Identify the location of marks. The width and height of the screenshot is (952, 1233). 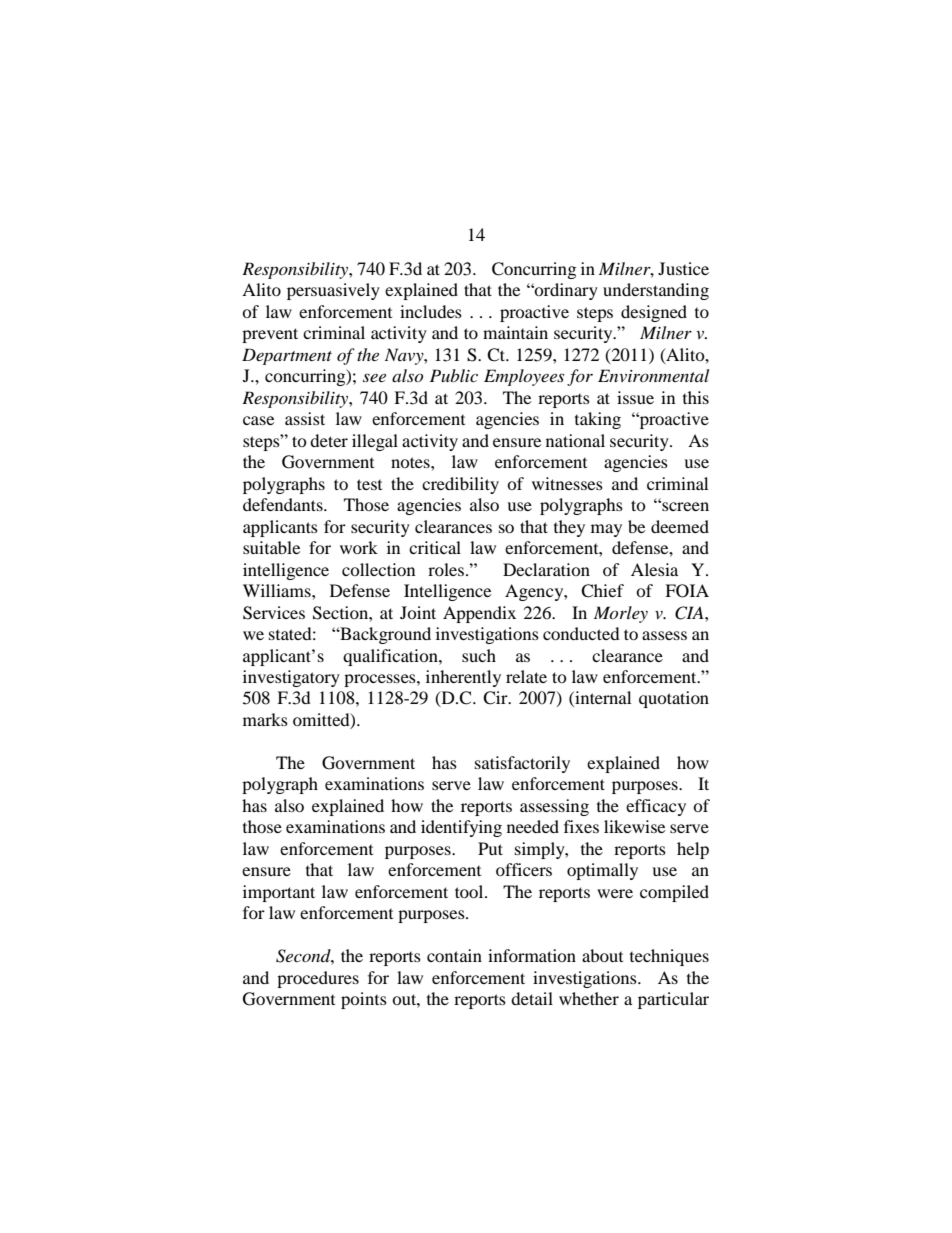
(265, 719).
